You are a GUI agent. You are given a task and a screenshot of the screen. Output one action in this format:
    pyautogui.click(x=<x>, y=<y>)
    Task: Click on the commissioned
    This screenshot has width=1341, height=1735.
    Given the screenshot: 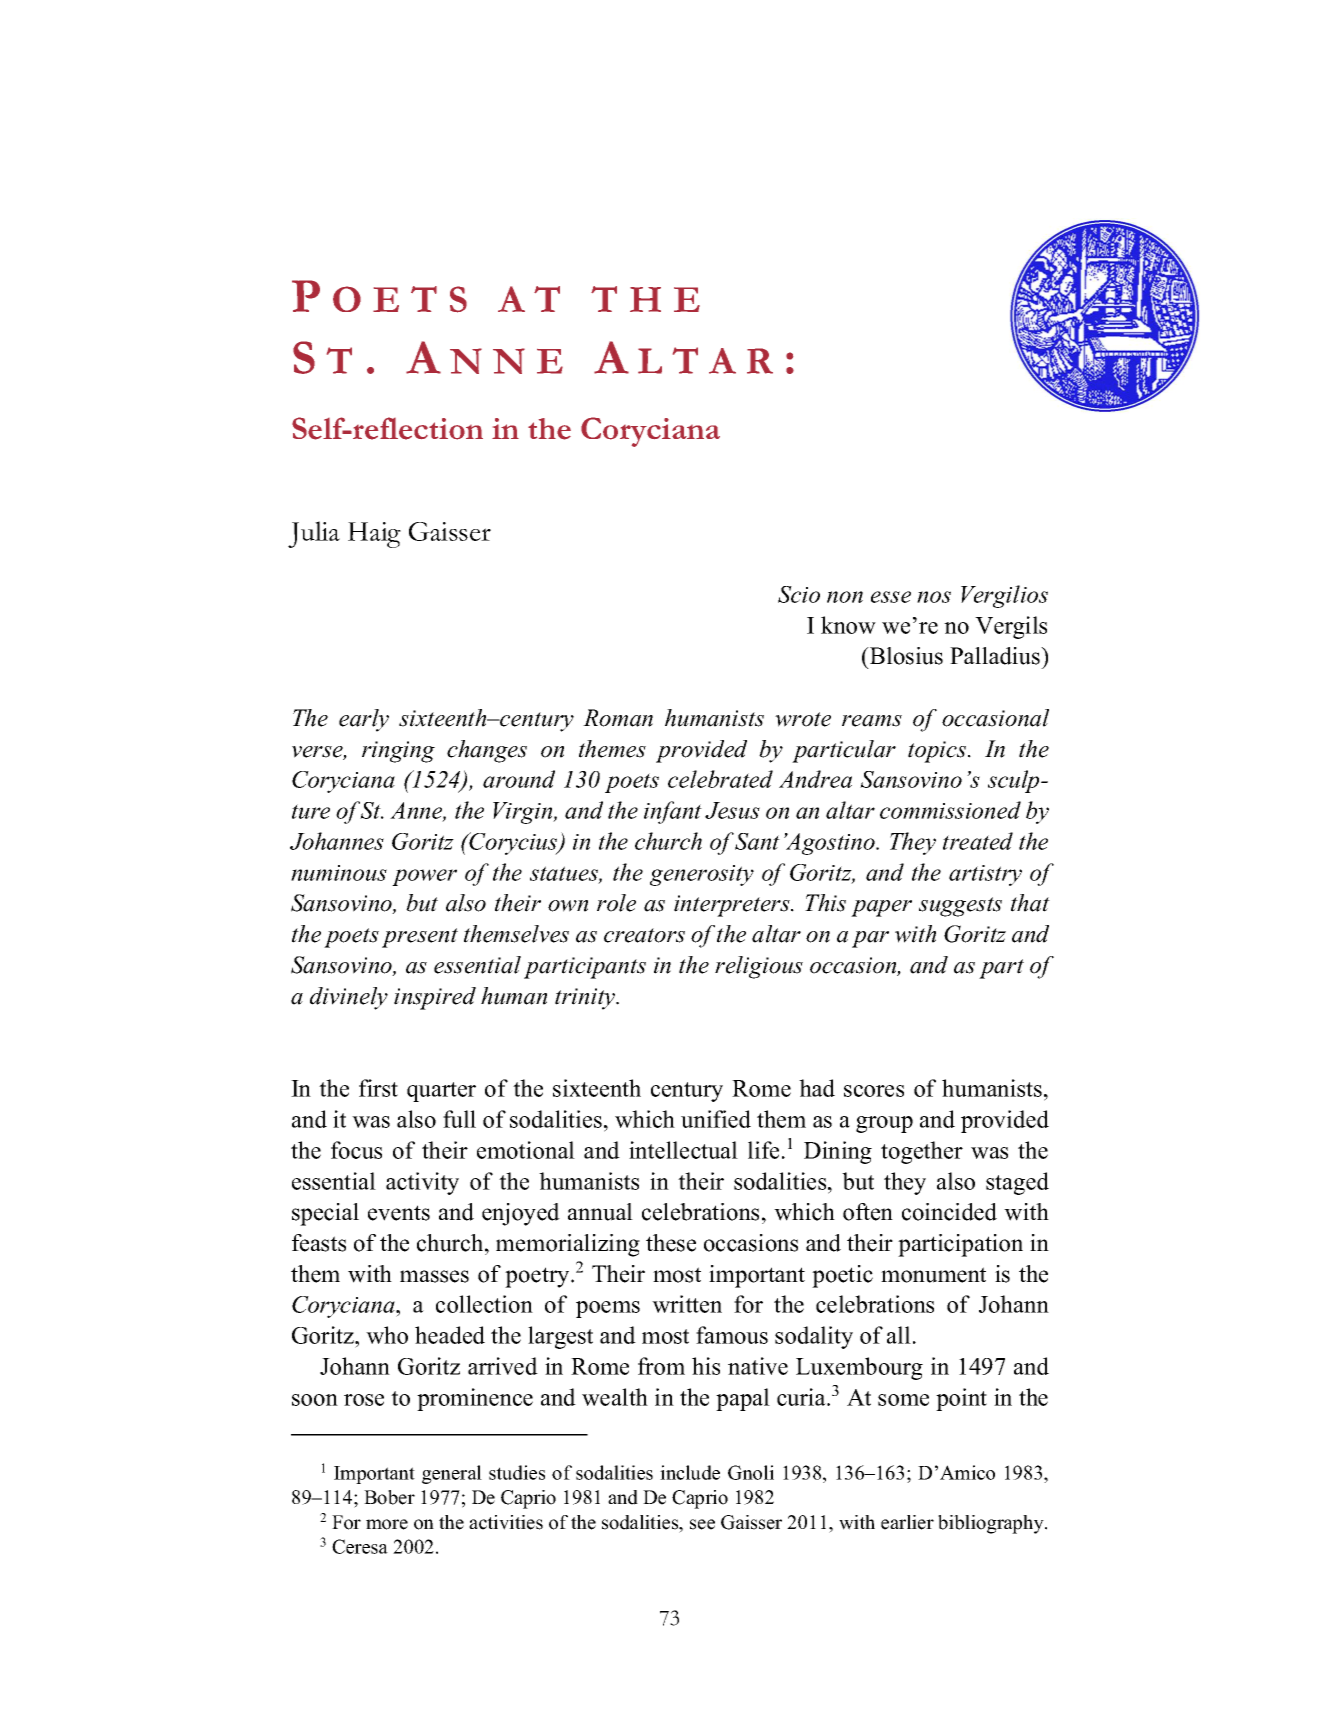 What is the action you would take?
    pyautogui.click(x=950, y=810)
